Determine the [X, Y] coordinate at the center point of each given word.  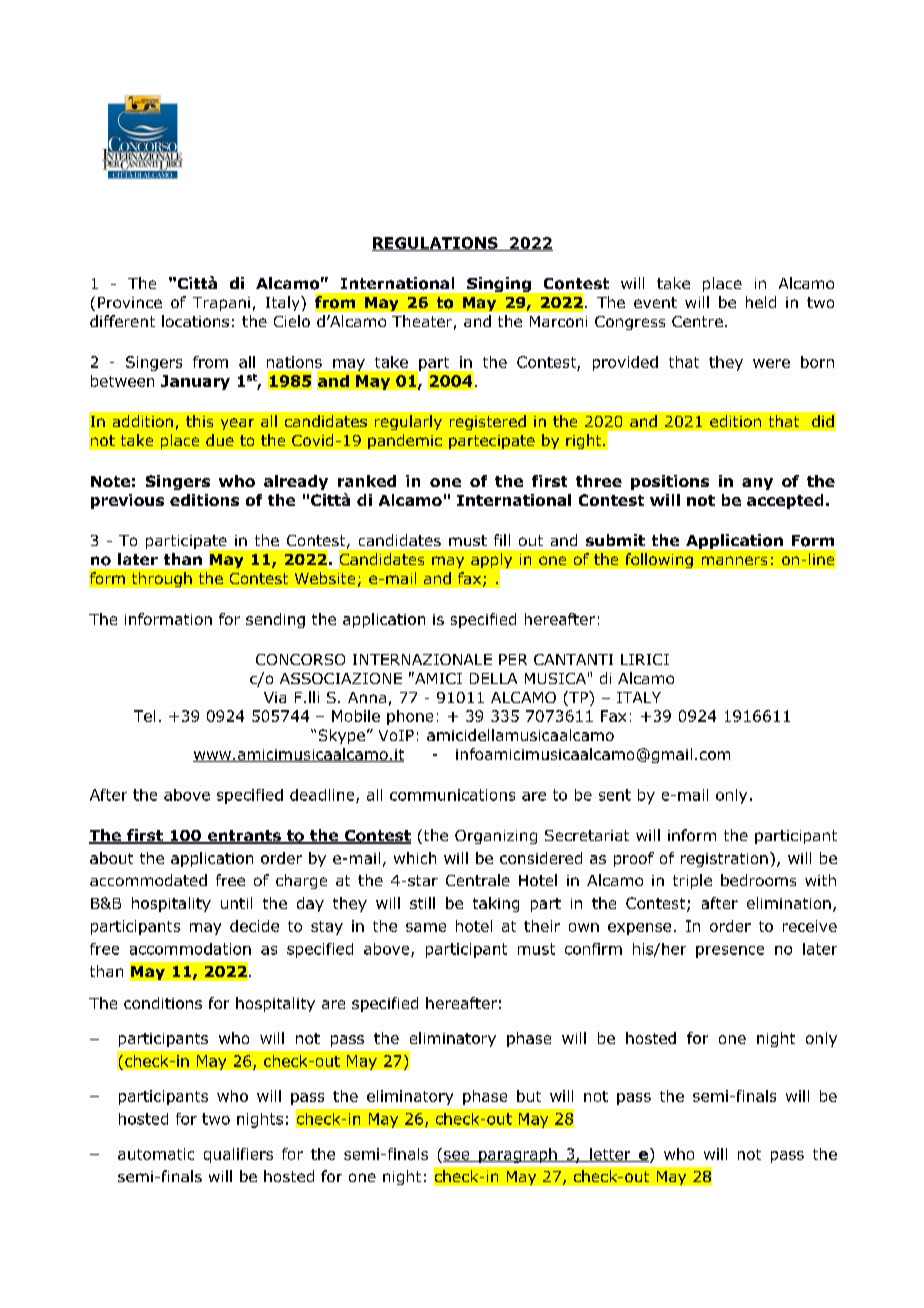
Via [275, 697]
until [236, 903]
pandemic [405, 441]
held [761, 302]
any [757, 484]
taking [496, 904]
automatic [156, 1154]
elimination [789, 903]
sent [615, 795]
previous [127, 501]
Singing [499, 284]
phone [410, 717]
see [457, 1156]
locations [195, 321]
